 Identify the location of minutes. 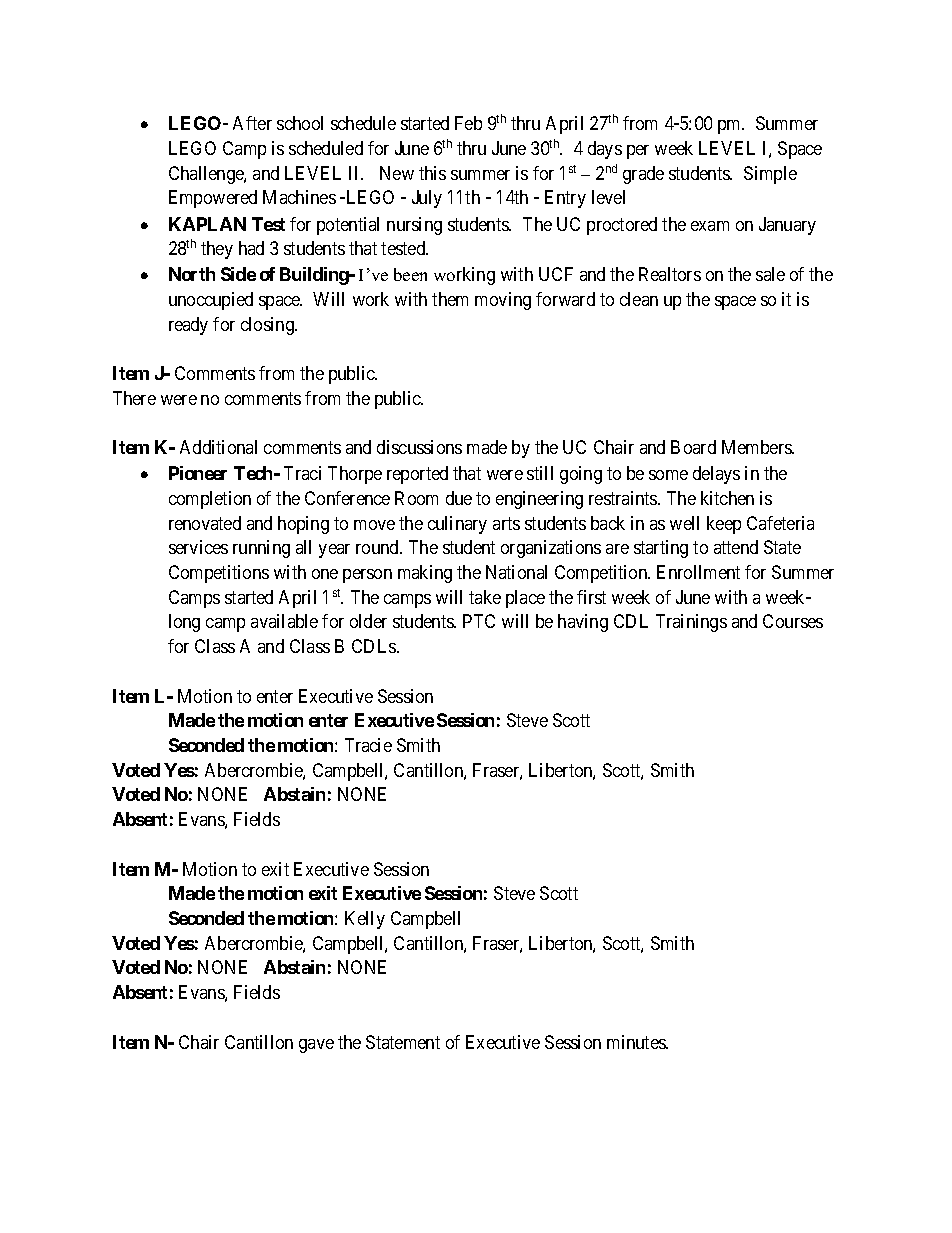
(637, 1042).
